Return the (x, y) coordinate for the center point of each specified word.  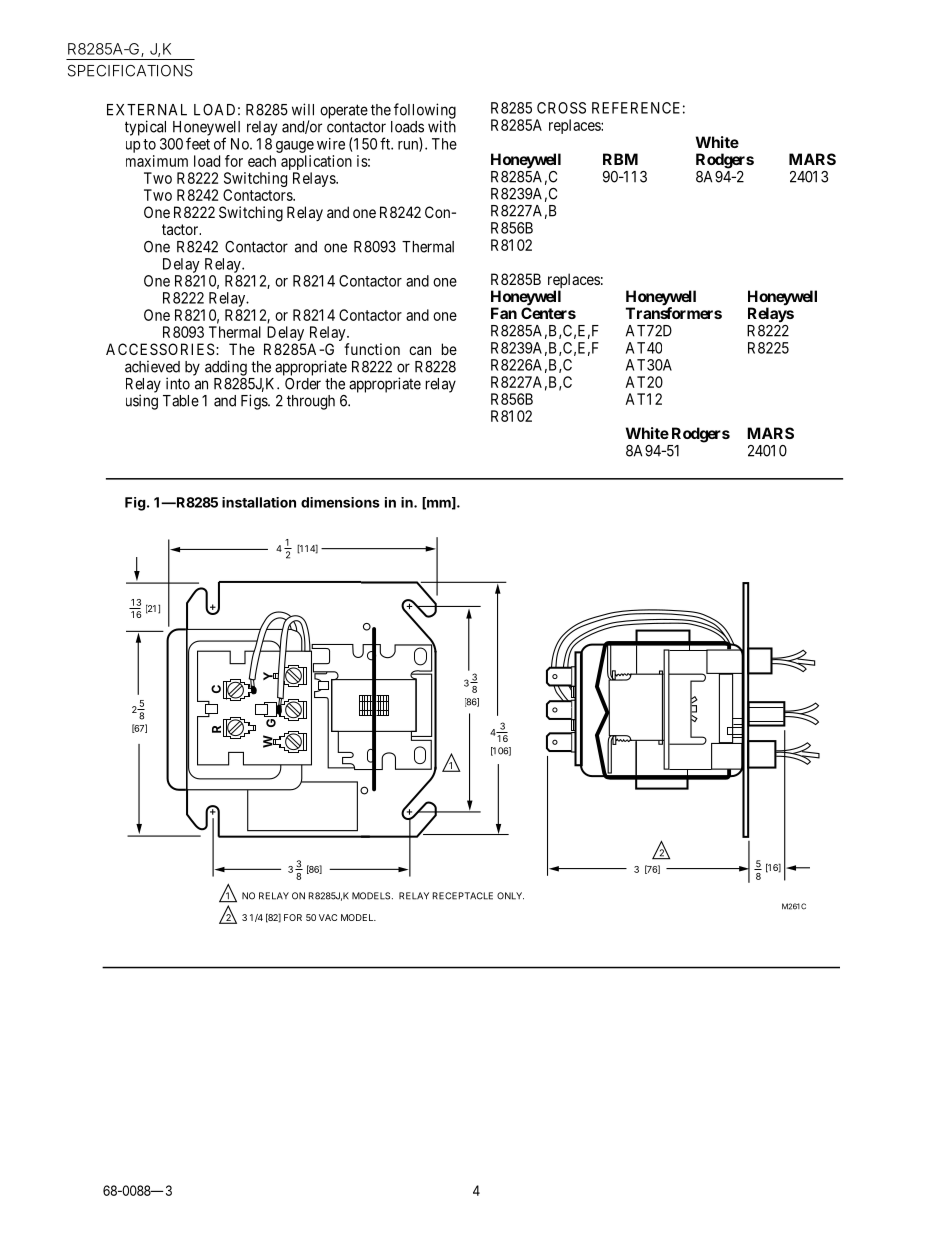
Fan (504, 313)
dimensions (340, 502)
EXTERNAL (147, 110)
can (420, 350)
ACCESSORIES (160, 349)
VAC (328, 917)
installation (259, 502)
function (372, 349)
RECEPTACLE (463, 896)
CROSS (561, 108)
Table (181, 401)
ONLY (510, 896)
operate (344, 111)
